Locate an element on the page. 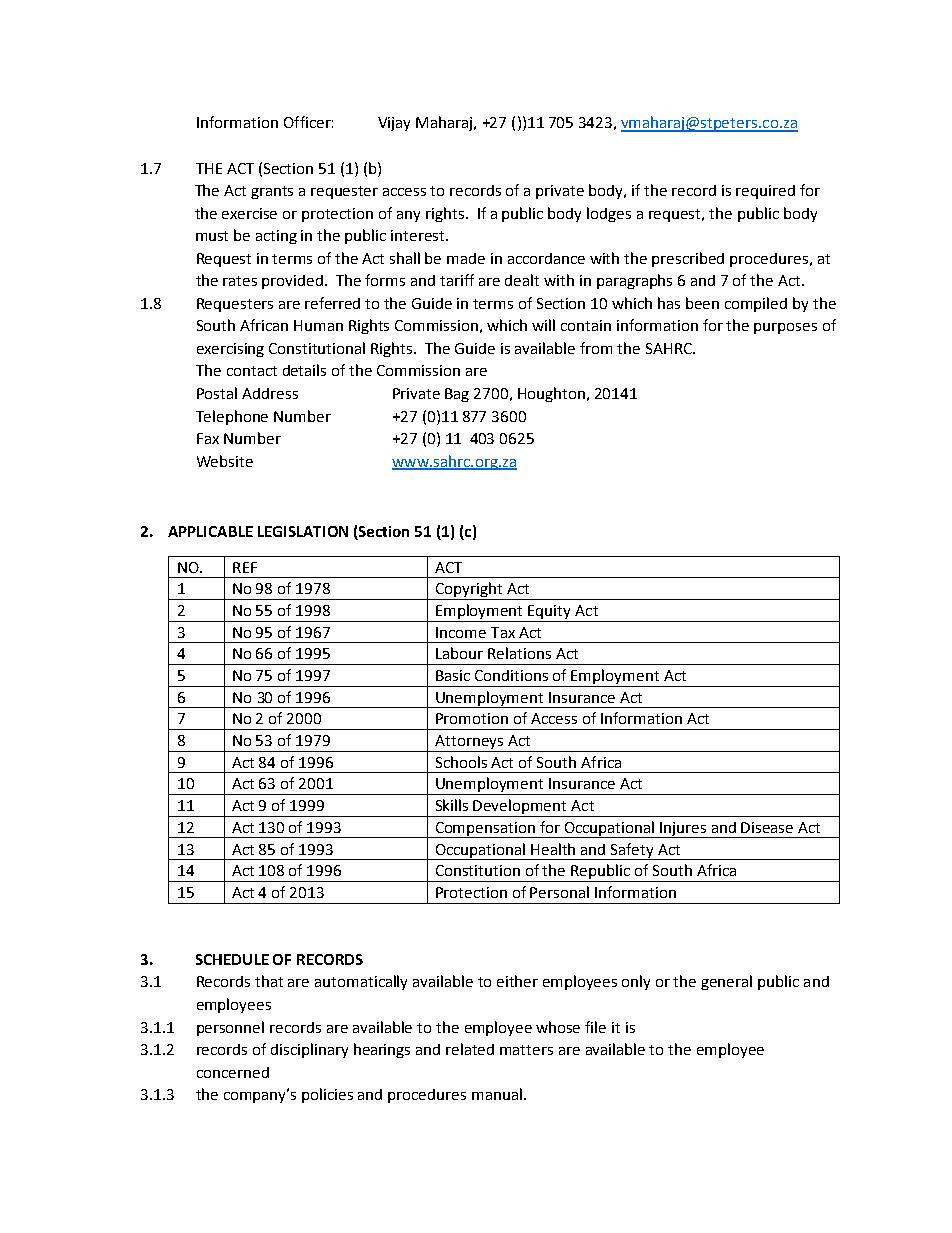 The width and height of the image is (952, 1233). manual is located at coordinates (497, 1094).
